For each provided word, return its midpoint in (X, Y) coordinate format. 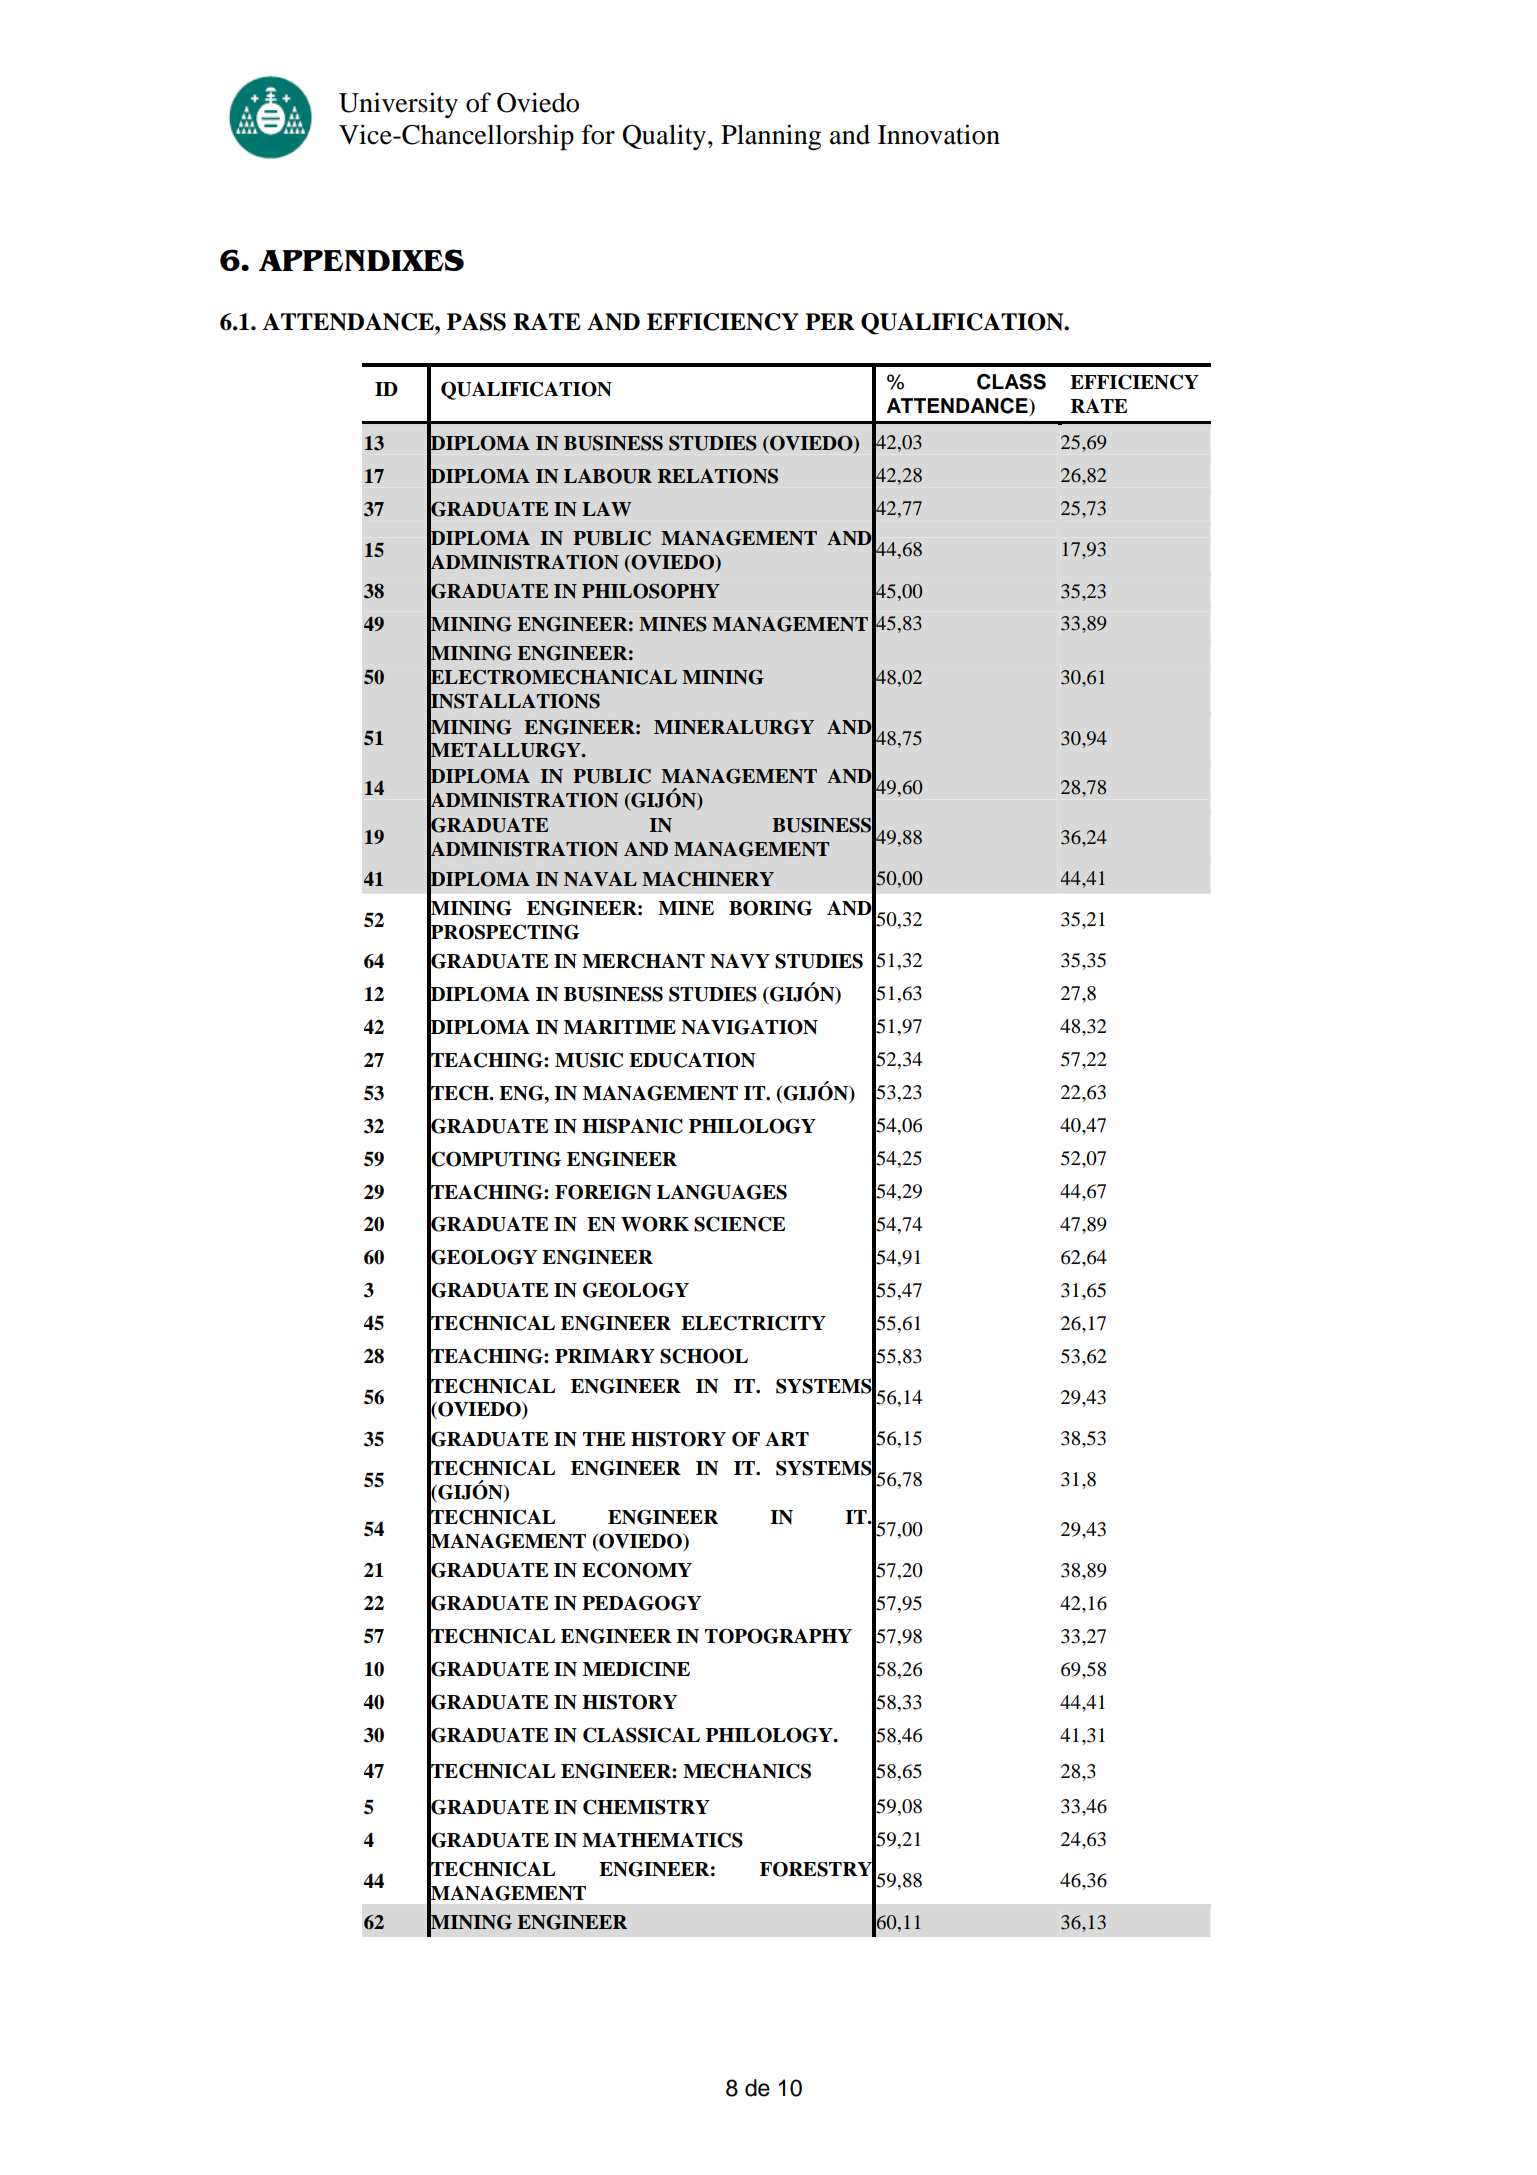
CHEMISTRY (646, 1807)
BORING (771, 908)
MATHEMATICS (662, 1840)
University (398, 105)
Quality (664, 137)
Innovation (939, 134)
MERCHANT (643, 961)
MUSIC (589, 1060)
